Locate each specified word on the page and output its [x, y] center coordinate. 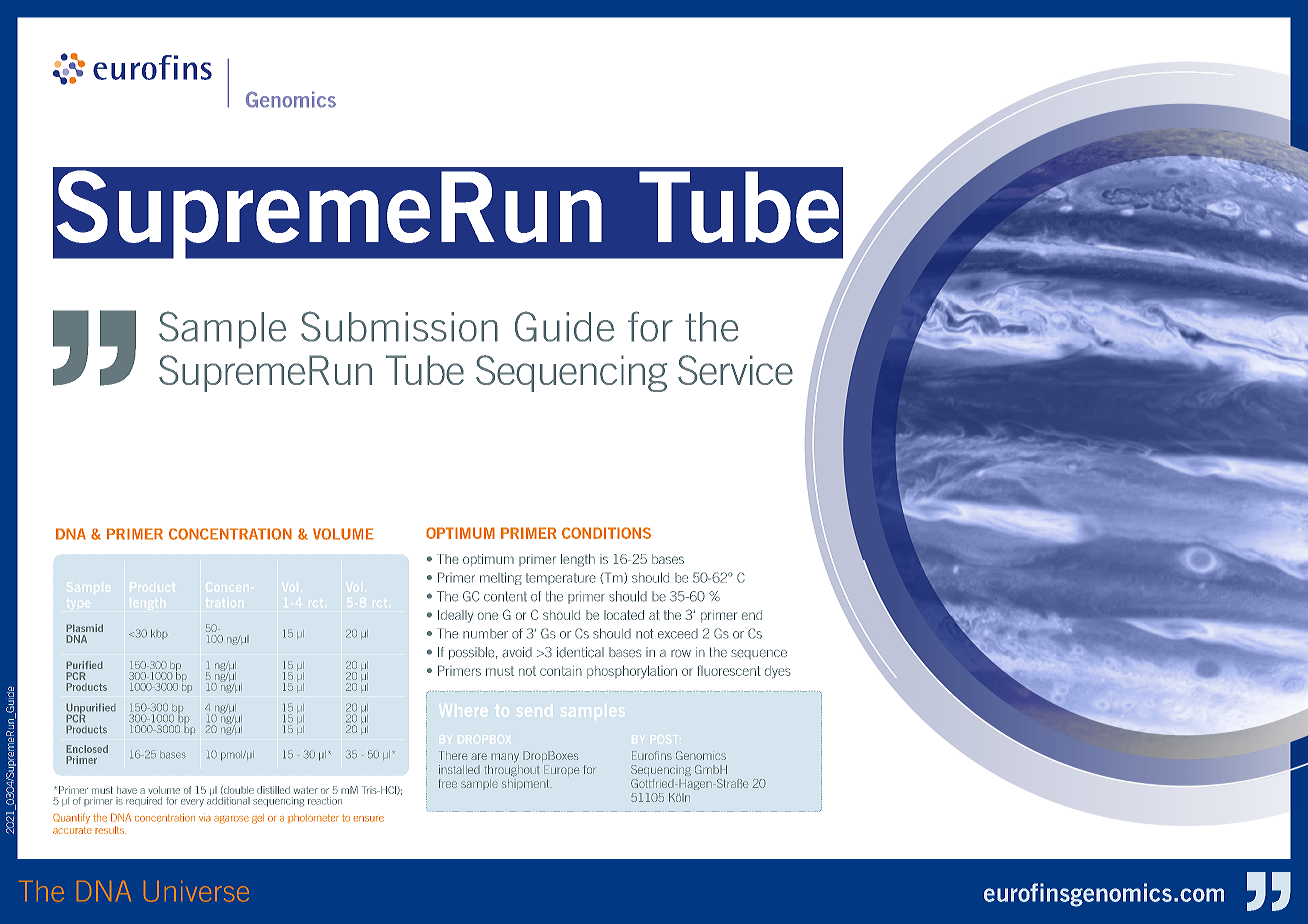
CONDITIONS [606, 533]
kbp [159, 634]
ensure [368, 819]
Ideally [455, 616]
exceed [678, 634]
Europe [562, 770]
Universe [196, 891]
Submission [399, 326]
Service [735, 370]
